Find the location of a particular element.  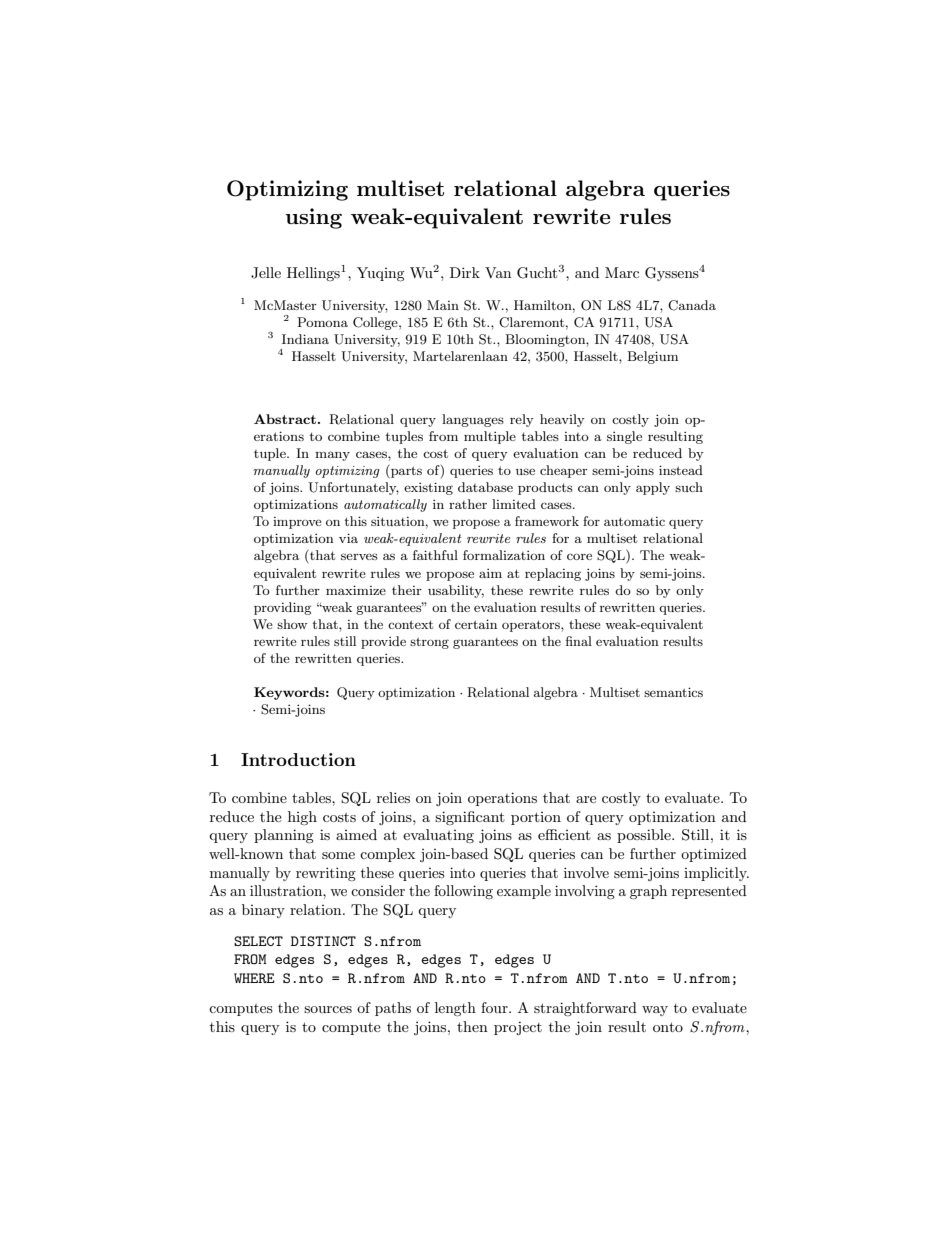

sources is located at coordinates (328, 1009).
